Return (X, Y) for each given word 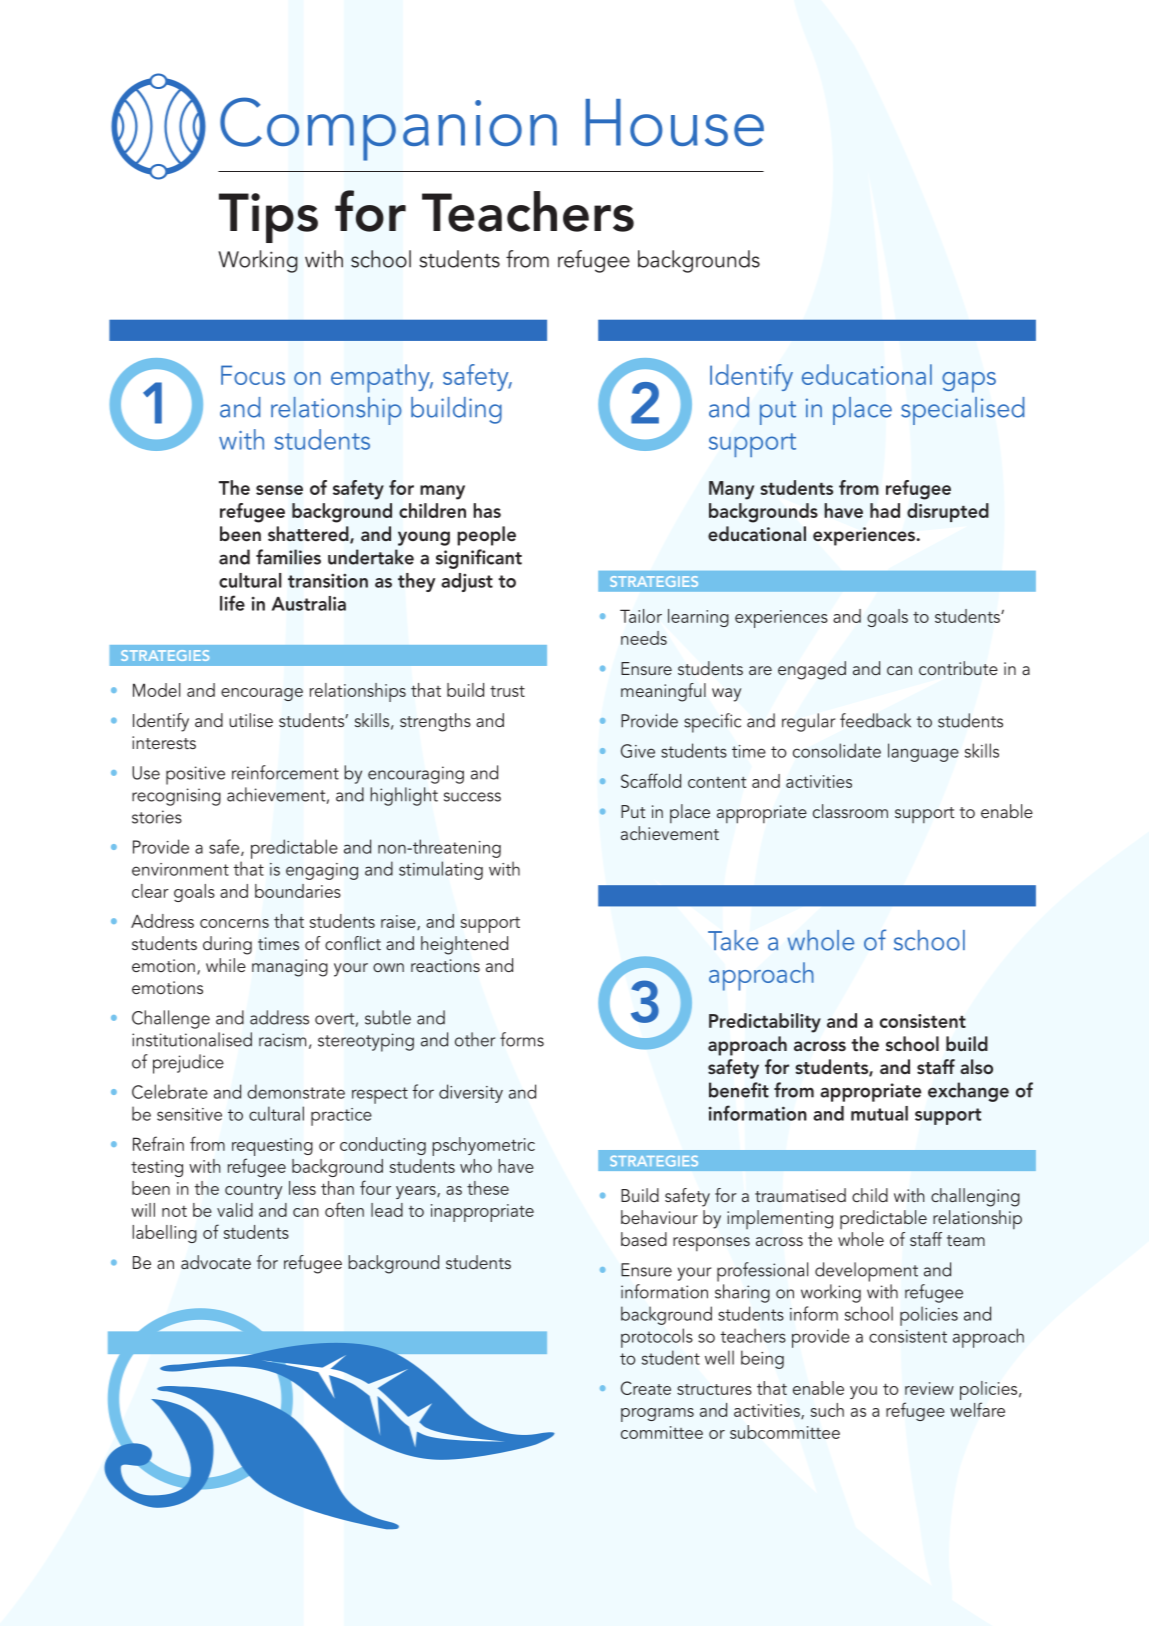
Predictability (765, 1023)
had (885, 510)
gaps (969, 382)
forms (522, 1039)
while (226, 965)
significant (479, 559)
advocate (216, 1262)
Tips (268, 218)
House (674, 122)
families (288, 557)
